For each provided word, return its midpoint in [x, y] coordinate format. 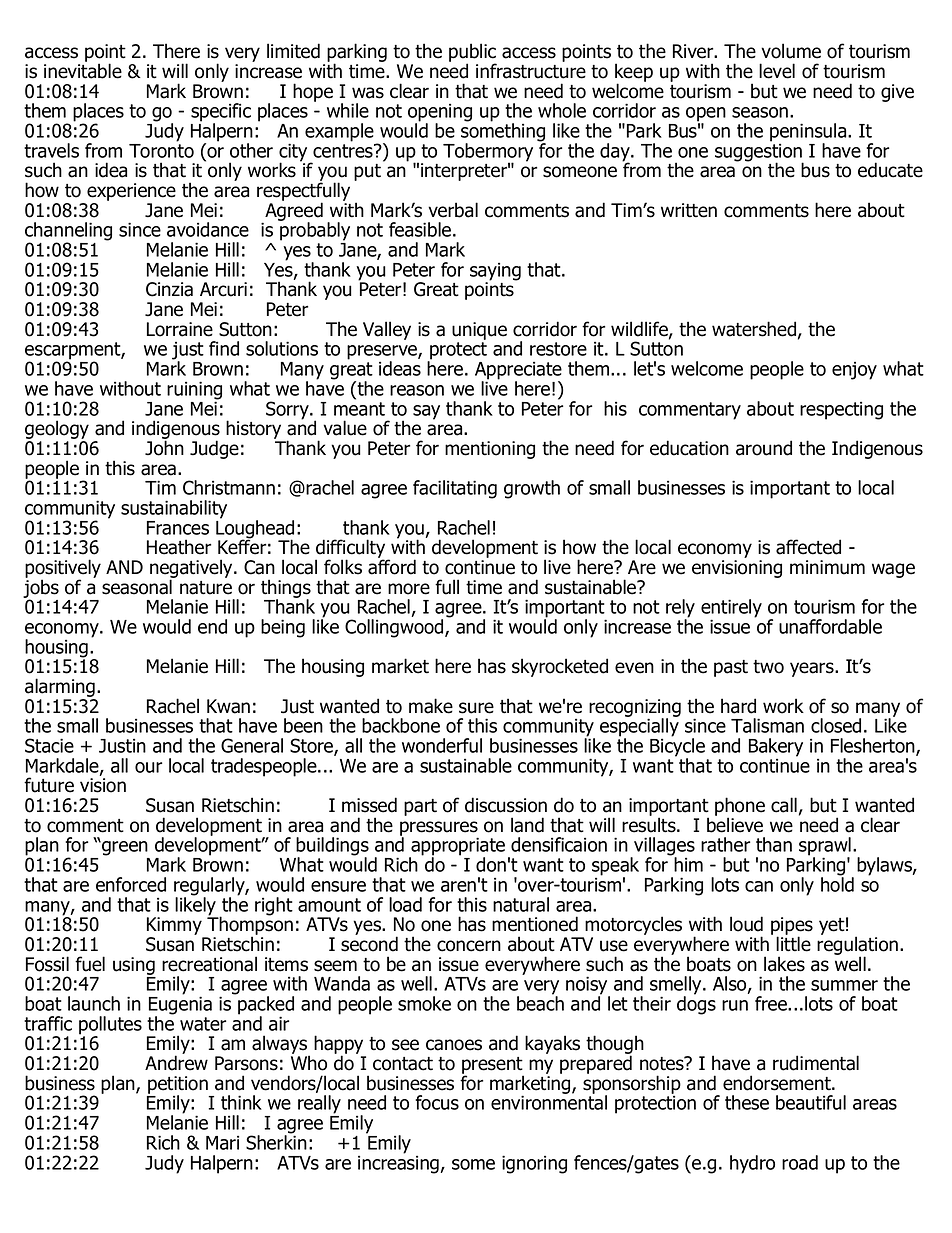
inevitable [83, 71]
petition [178, 1086]
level [777, 71]
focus [437, 1102]
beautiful [811, 1102]
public [473, 54]
